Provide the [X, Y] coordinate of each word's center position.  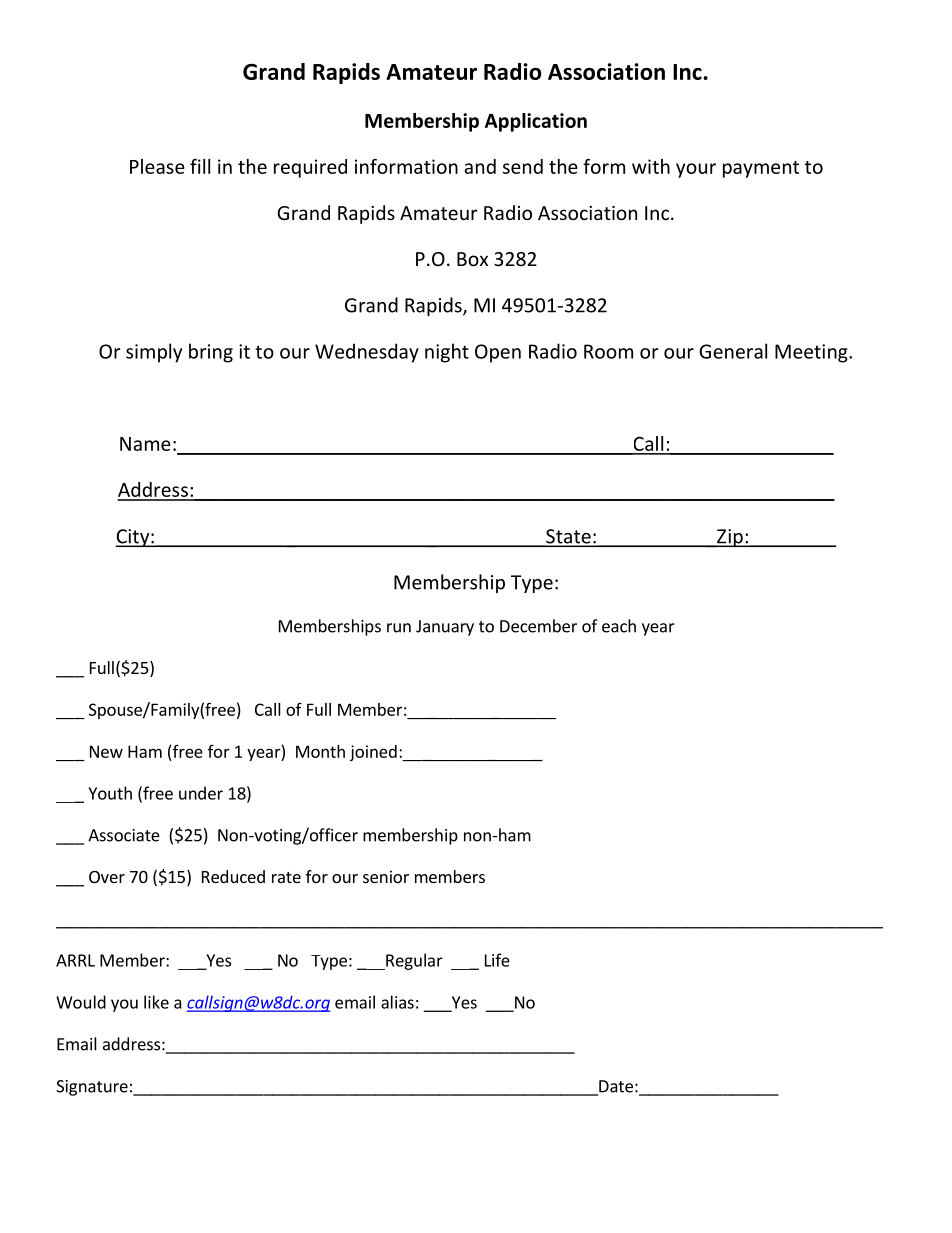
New [106, 751]
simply [154, 353]
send [523, 166]
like [156, 1002]
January [445, 628]
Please [157, 166]
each [619, 626]
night [447, 353]
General [733, 351]
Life [497, 960]
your [696, 170]
